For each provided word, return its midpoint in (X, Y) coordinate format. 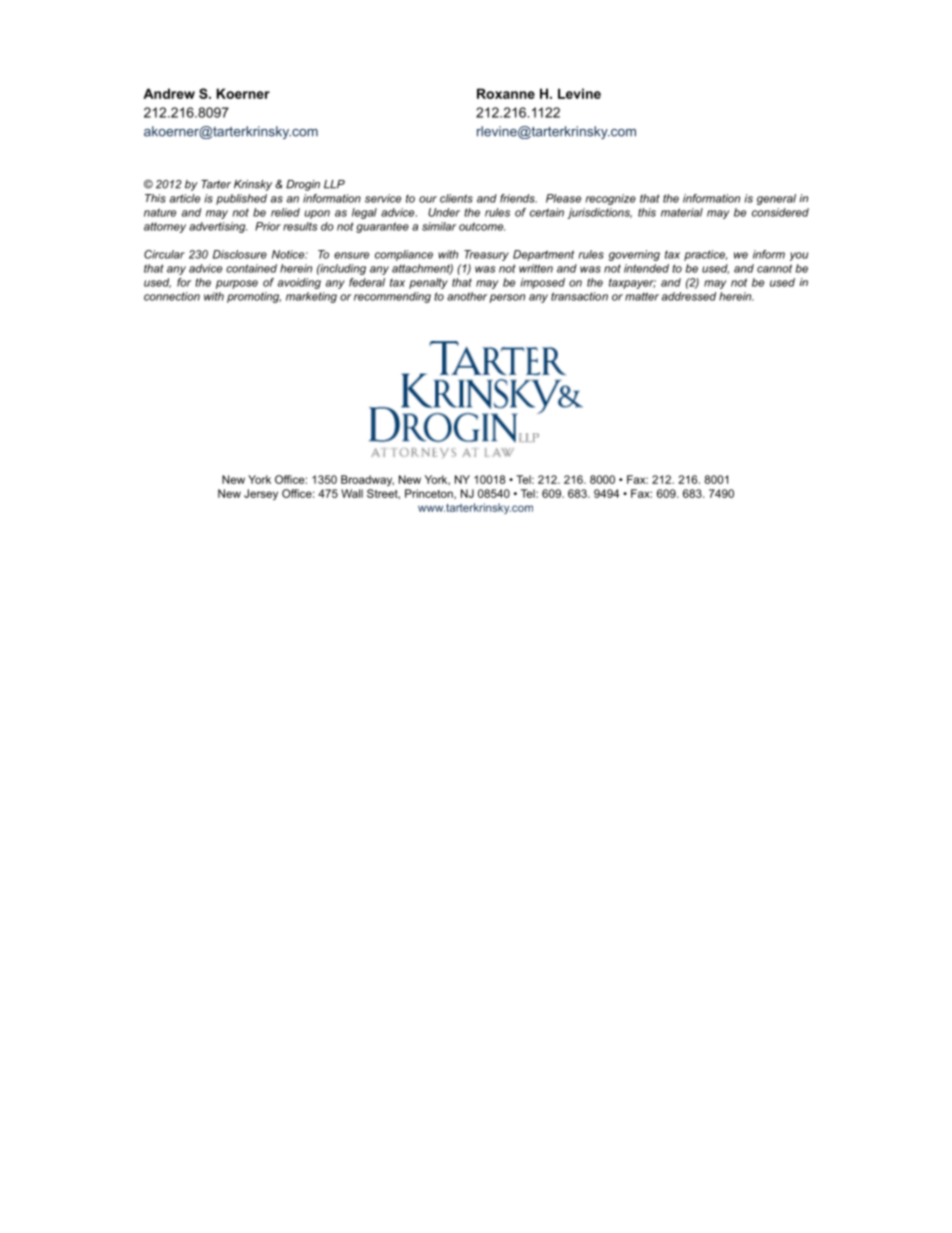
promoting (254, 297)
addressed (689, 296)
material (682, 212)
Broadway (367, 480)
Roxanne (506, 93)
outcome (482, 226)
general (776, 199)
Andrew (169, 93)
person (507, 298)
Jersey (261, 494)
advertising (218, 227)
